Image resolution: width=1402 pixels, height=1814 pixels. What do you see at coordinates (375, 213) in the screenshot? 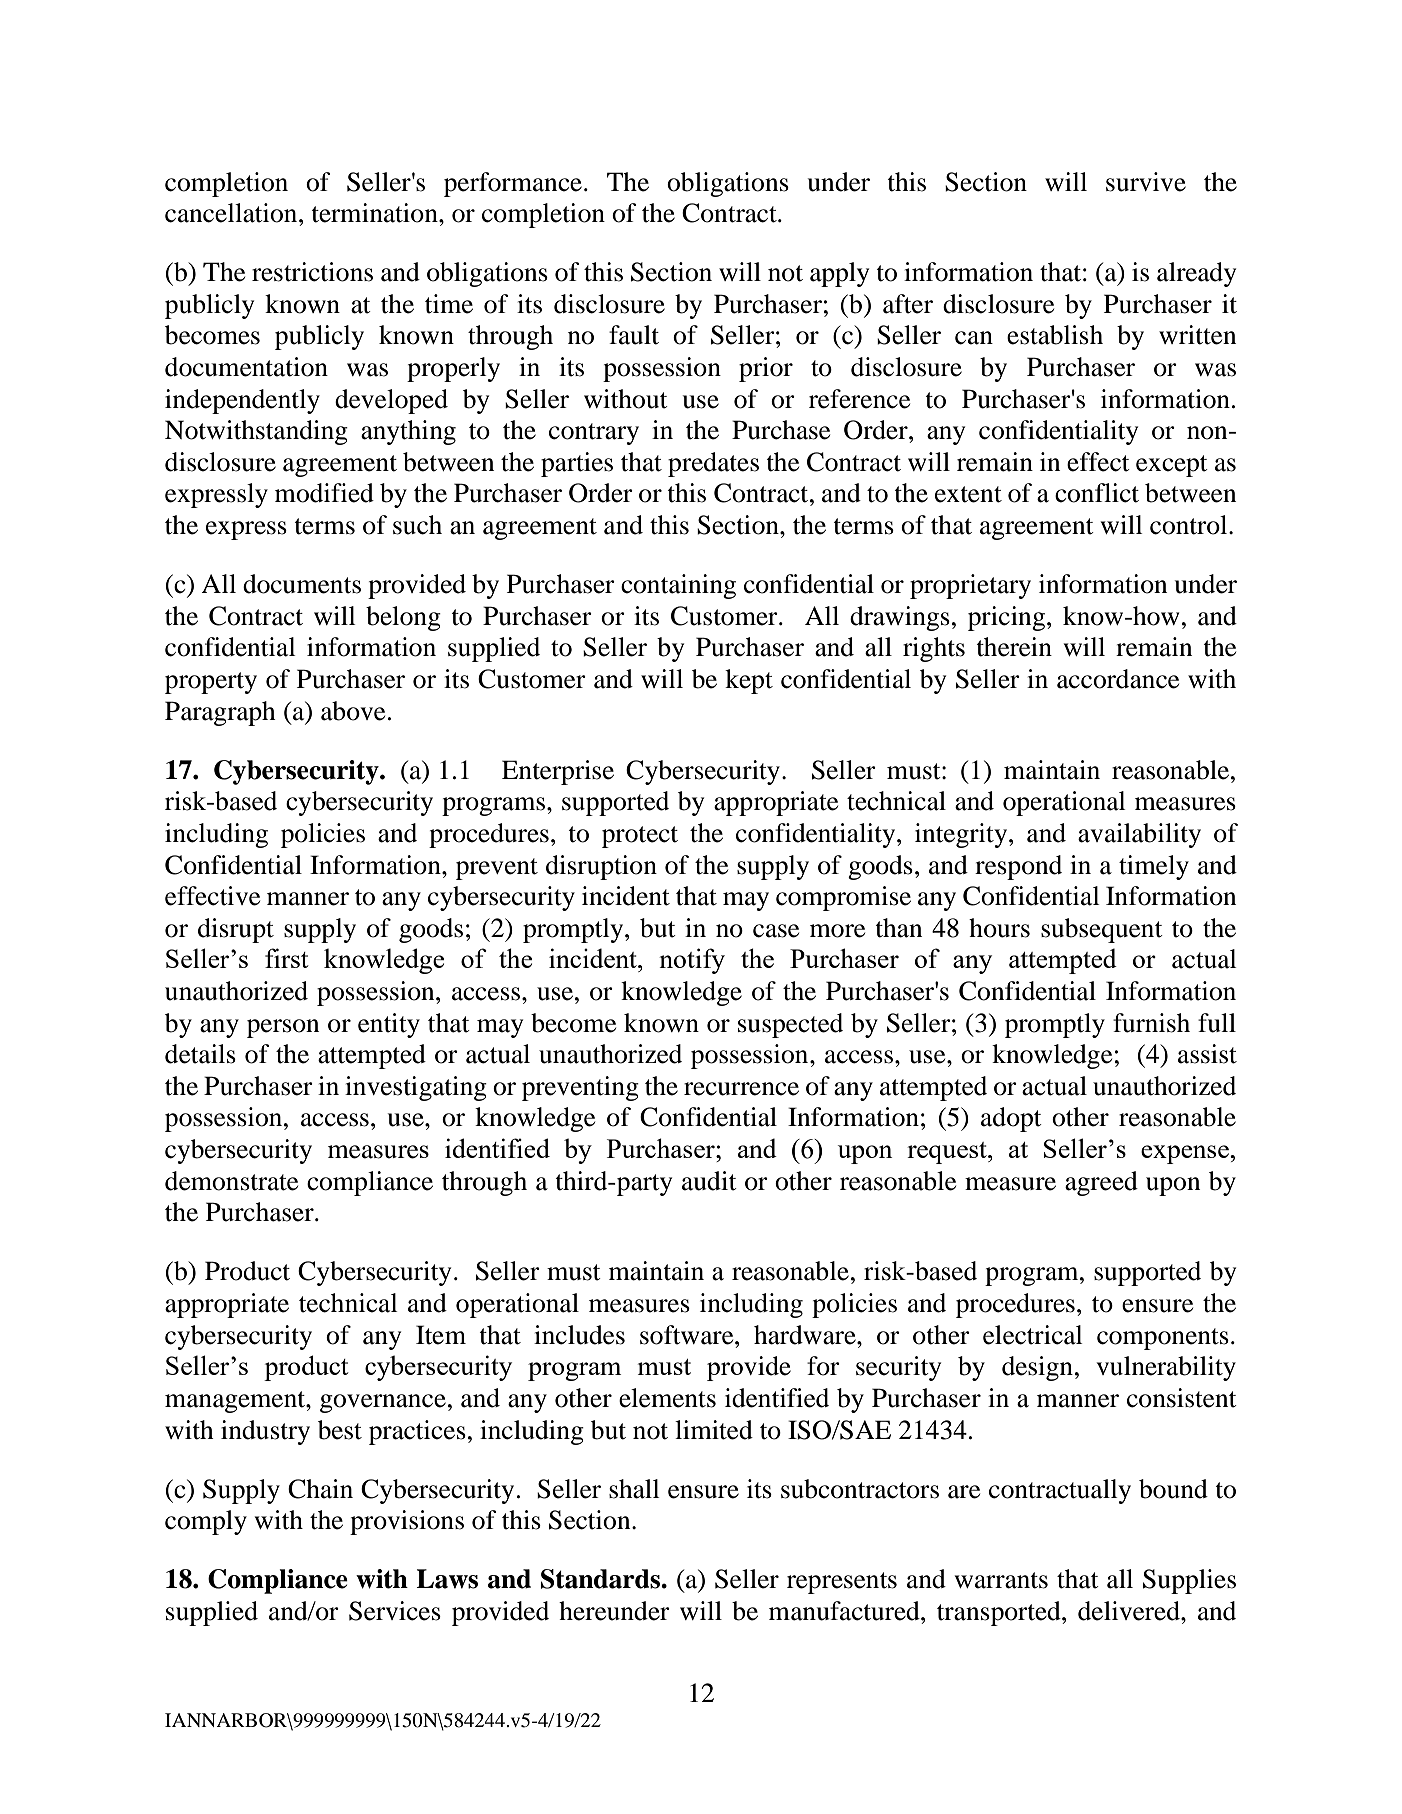
I see `termination` at bounding box center [375, 213].
